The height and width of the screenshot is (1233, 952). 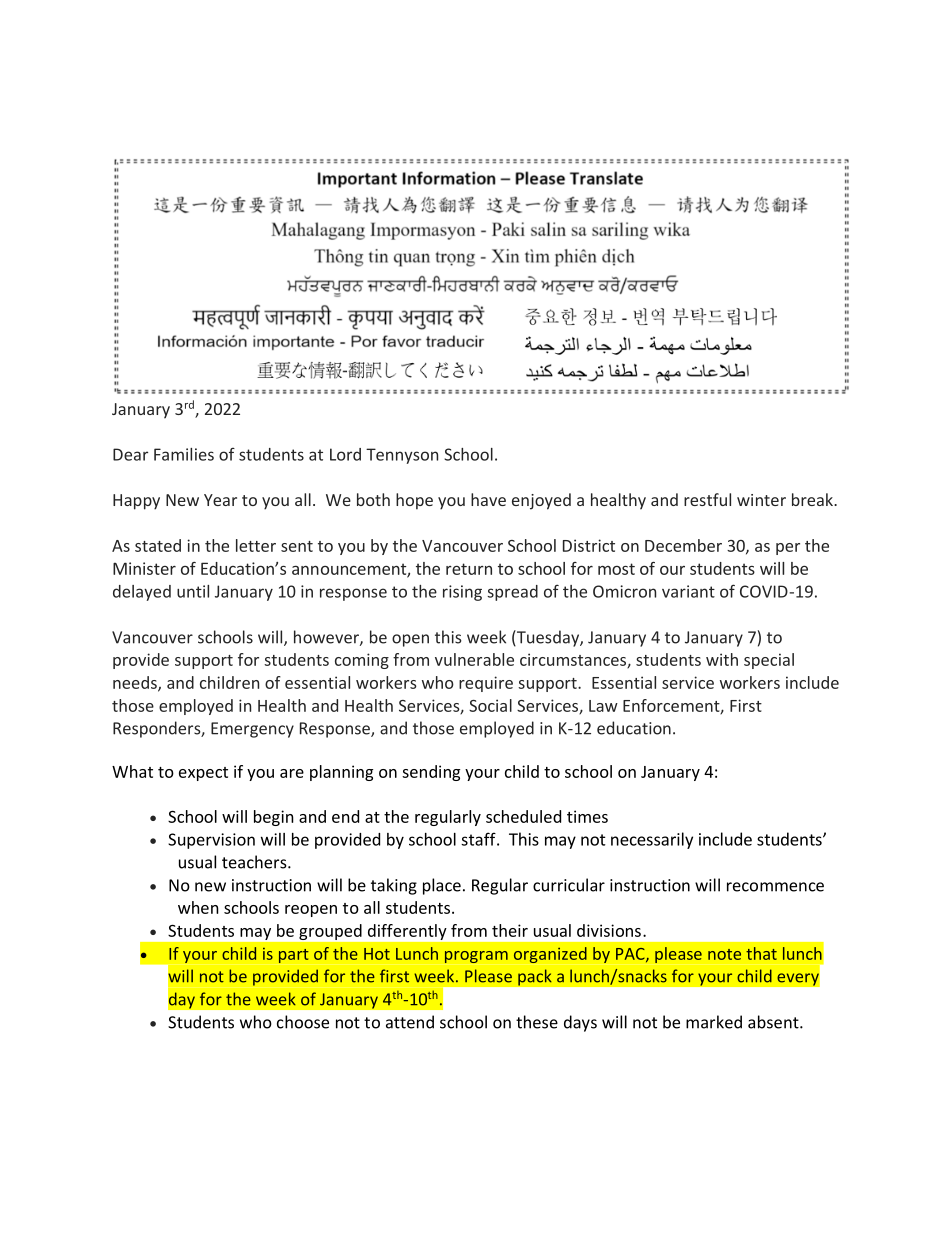 What do you see at coordinates (488, 499) in the screenshot?
I see `have` at bounding box center [488, 499].
